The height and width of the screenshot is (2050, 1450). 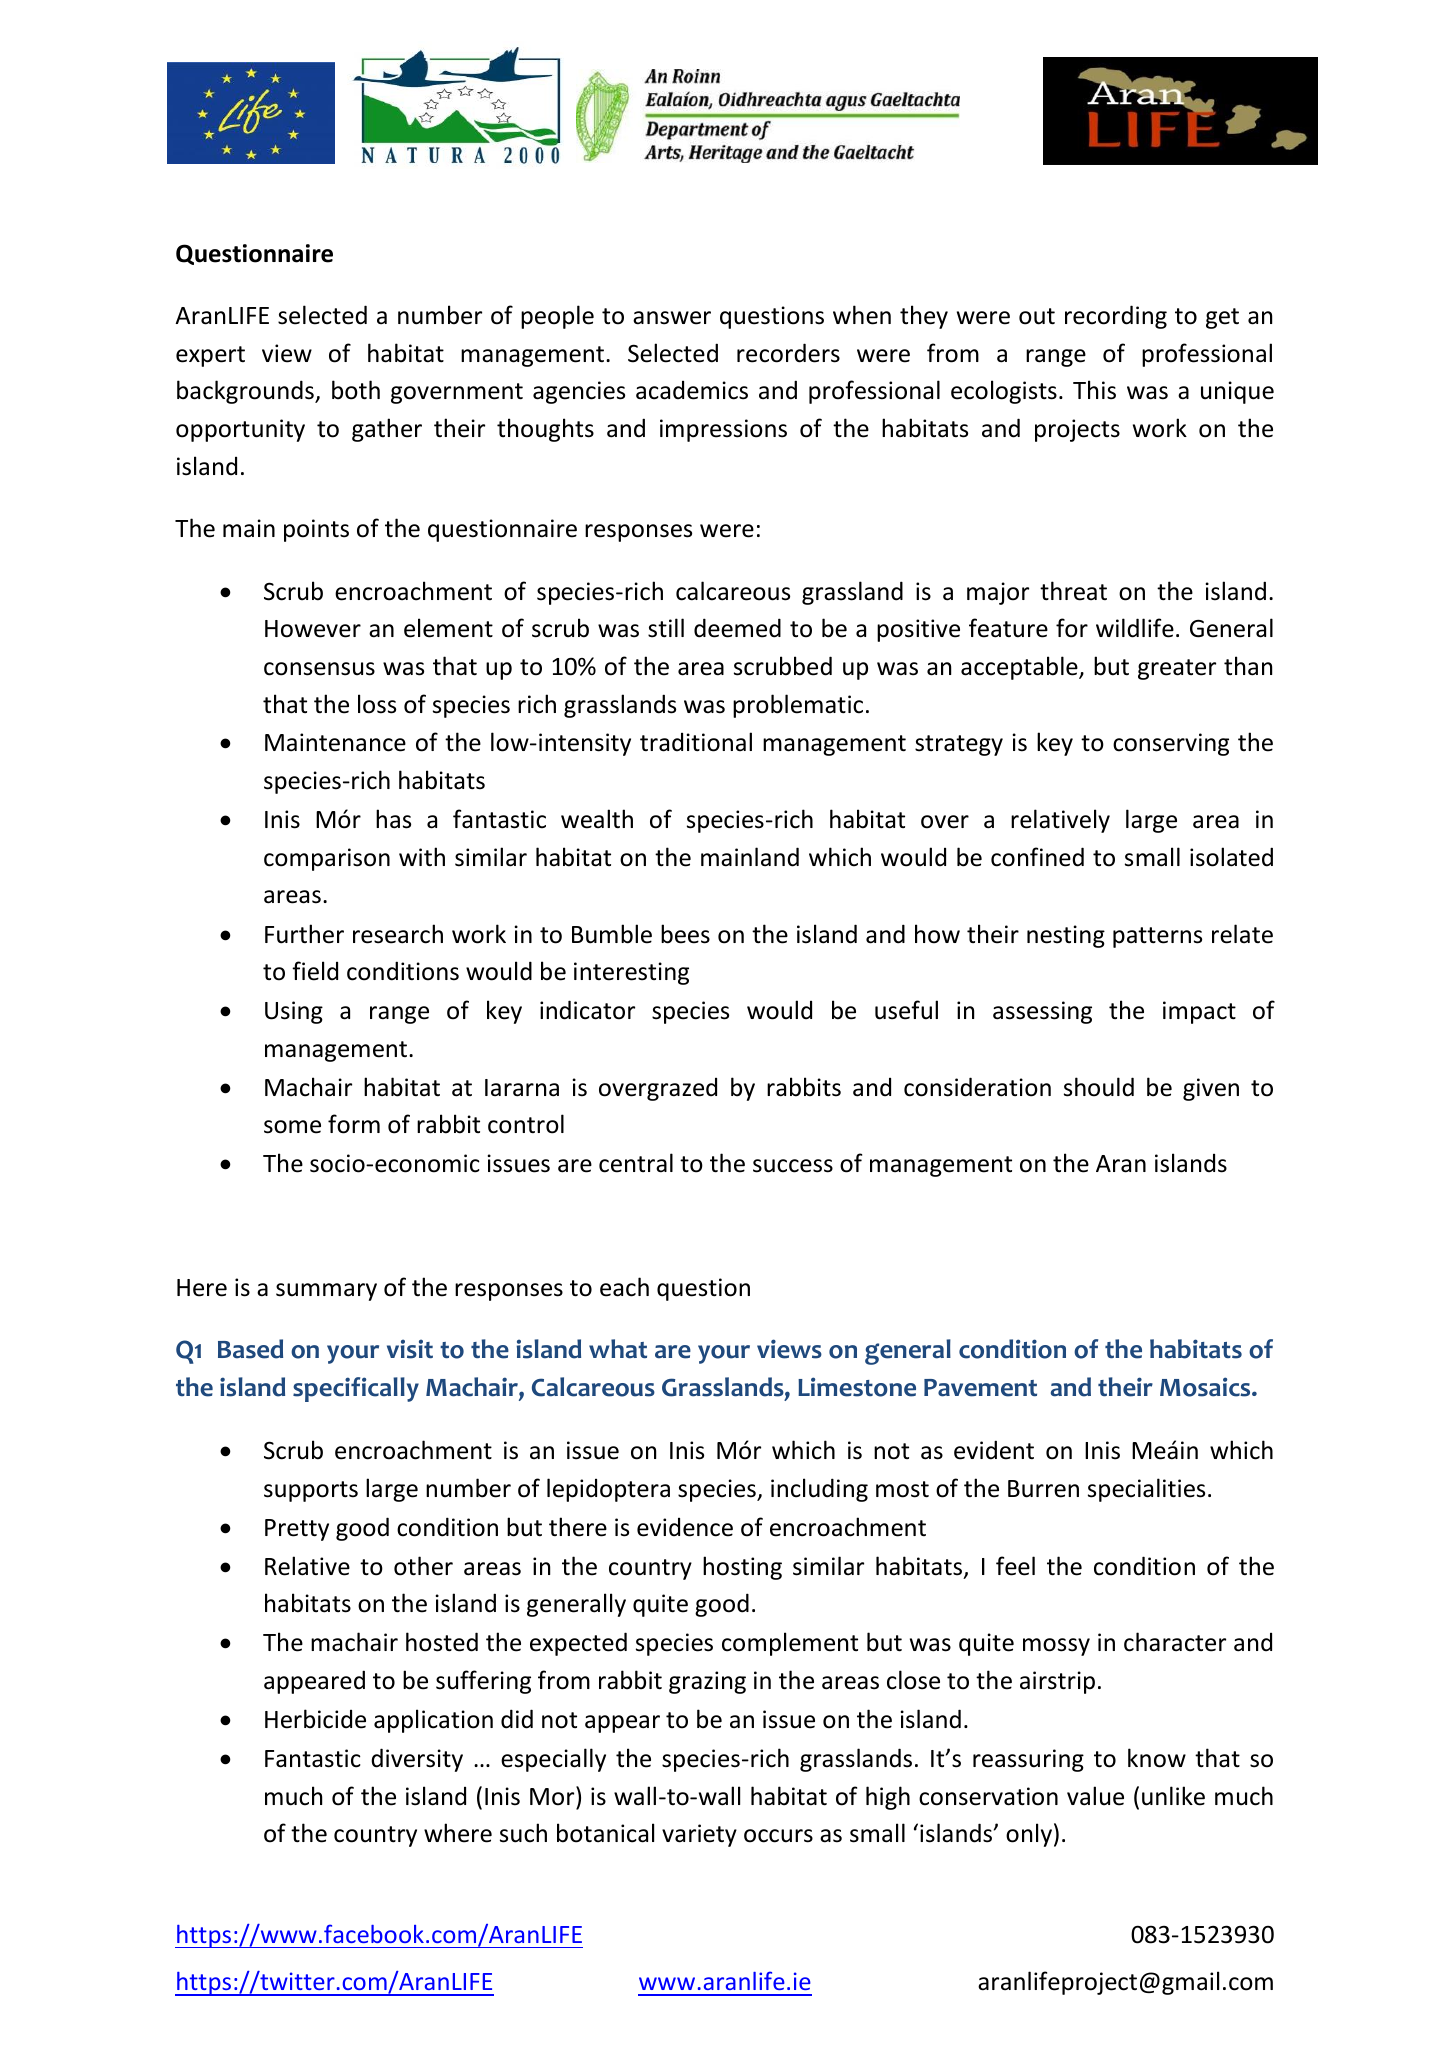 I want to click on diversity, so click(x=417, y=1760).
